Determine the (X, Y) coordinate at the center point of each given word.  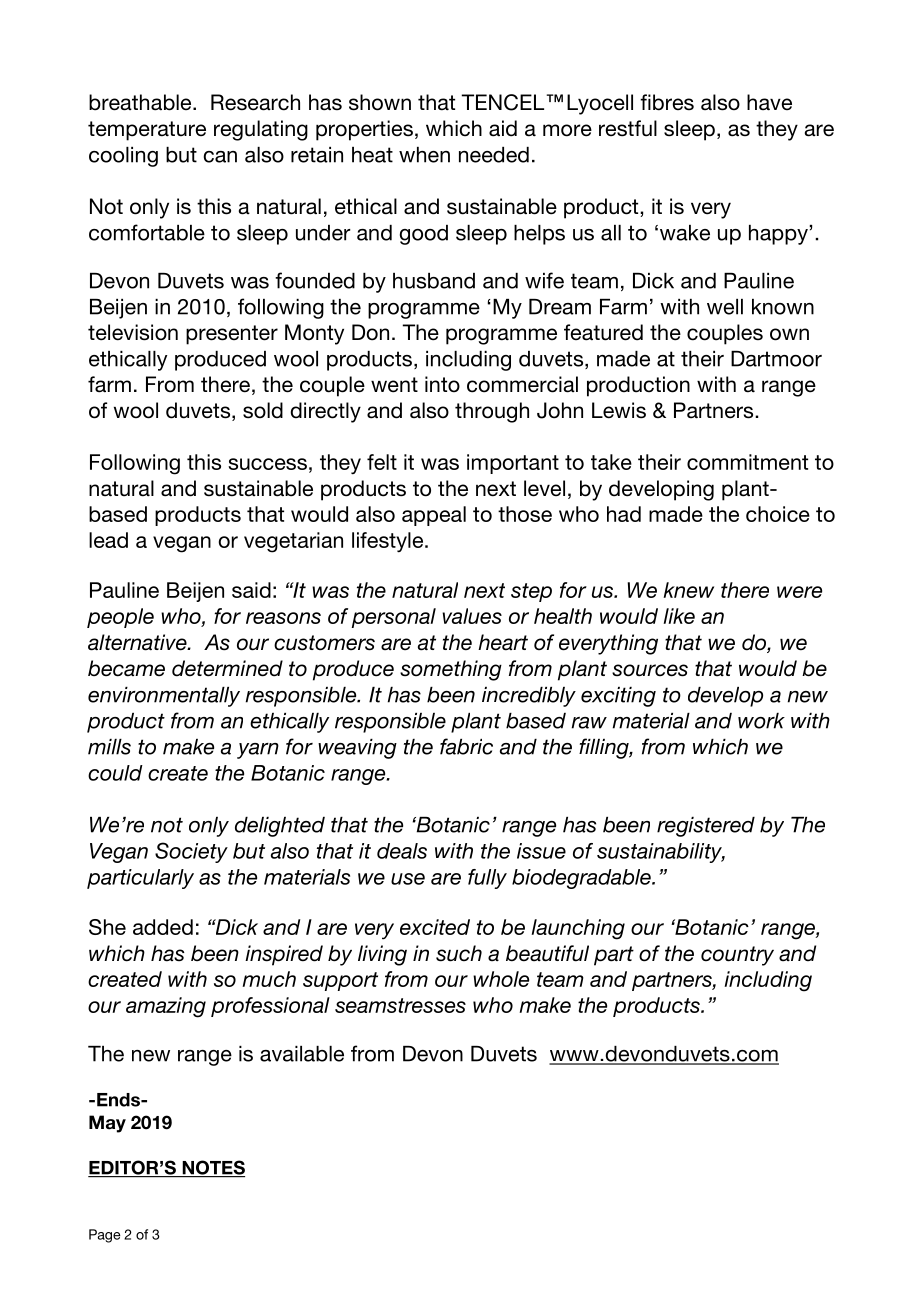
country (737, 956)
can (220, 157)
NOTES (212, 1168)
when (424, 155)
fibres (667, 102)
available (302, 1054)
